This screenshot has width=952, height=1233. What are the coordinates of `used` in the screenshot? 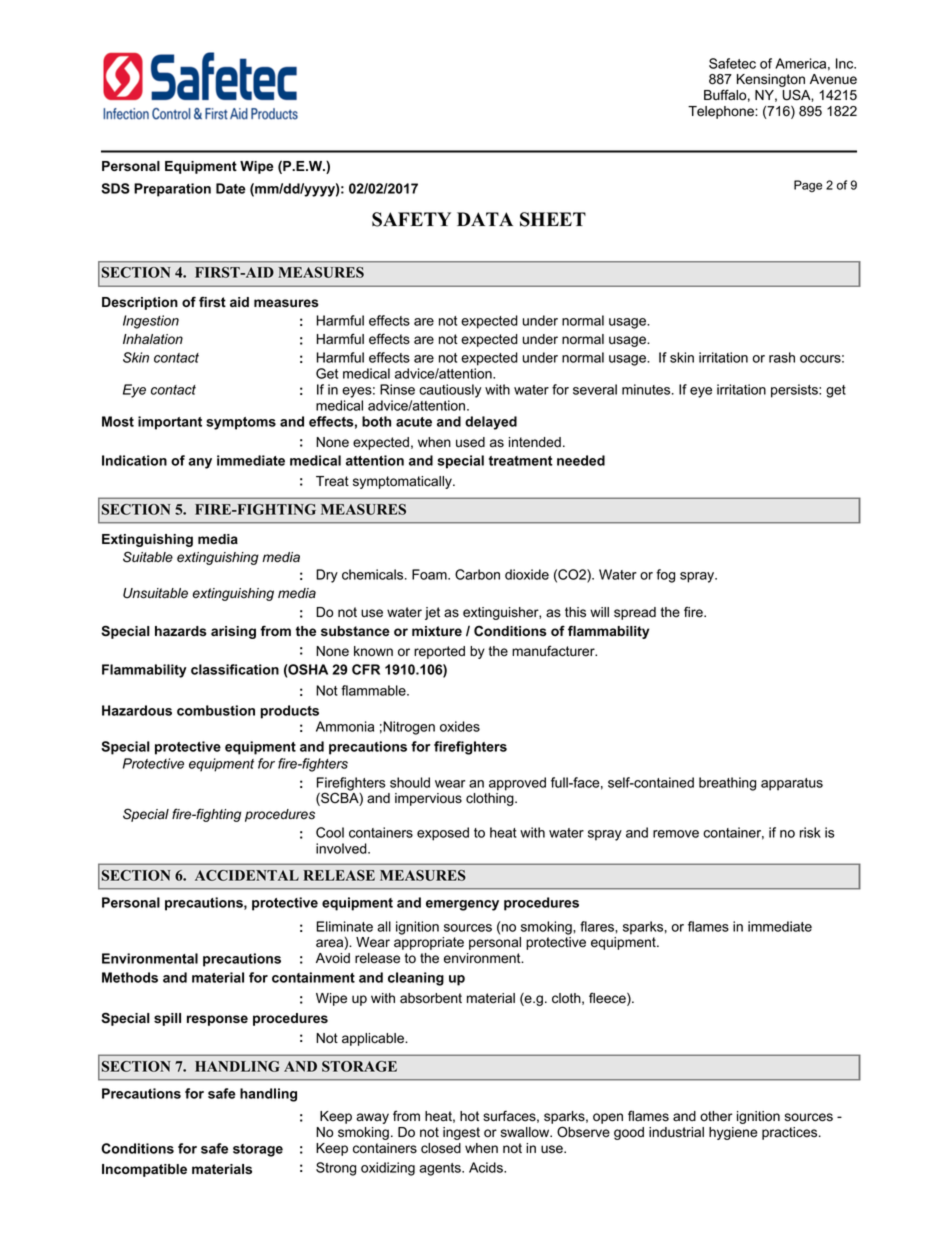 It's located at (470, 442).
